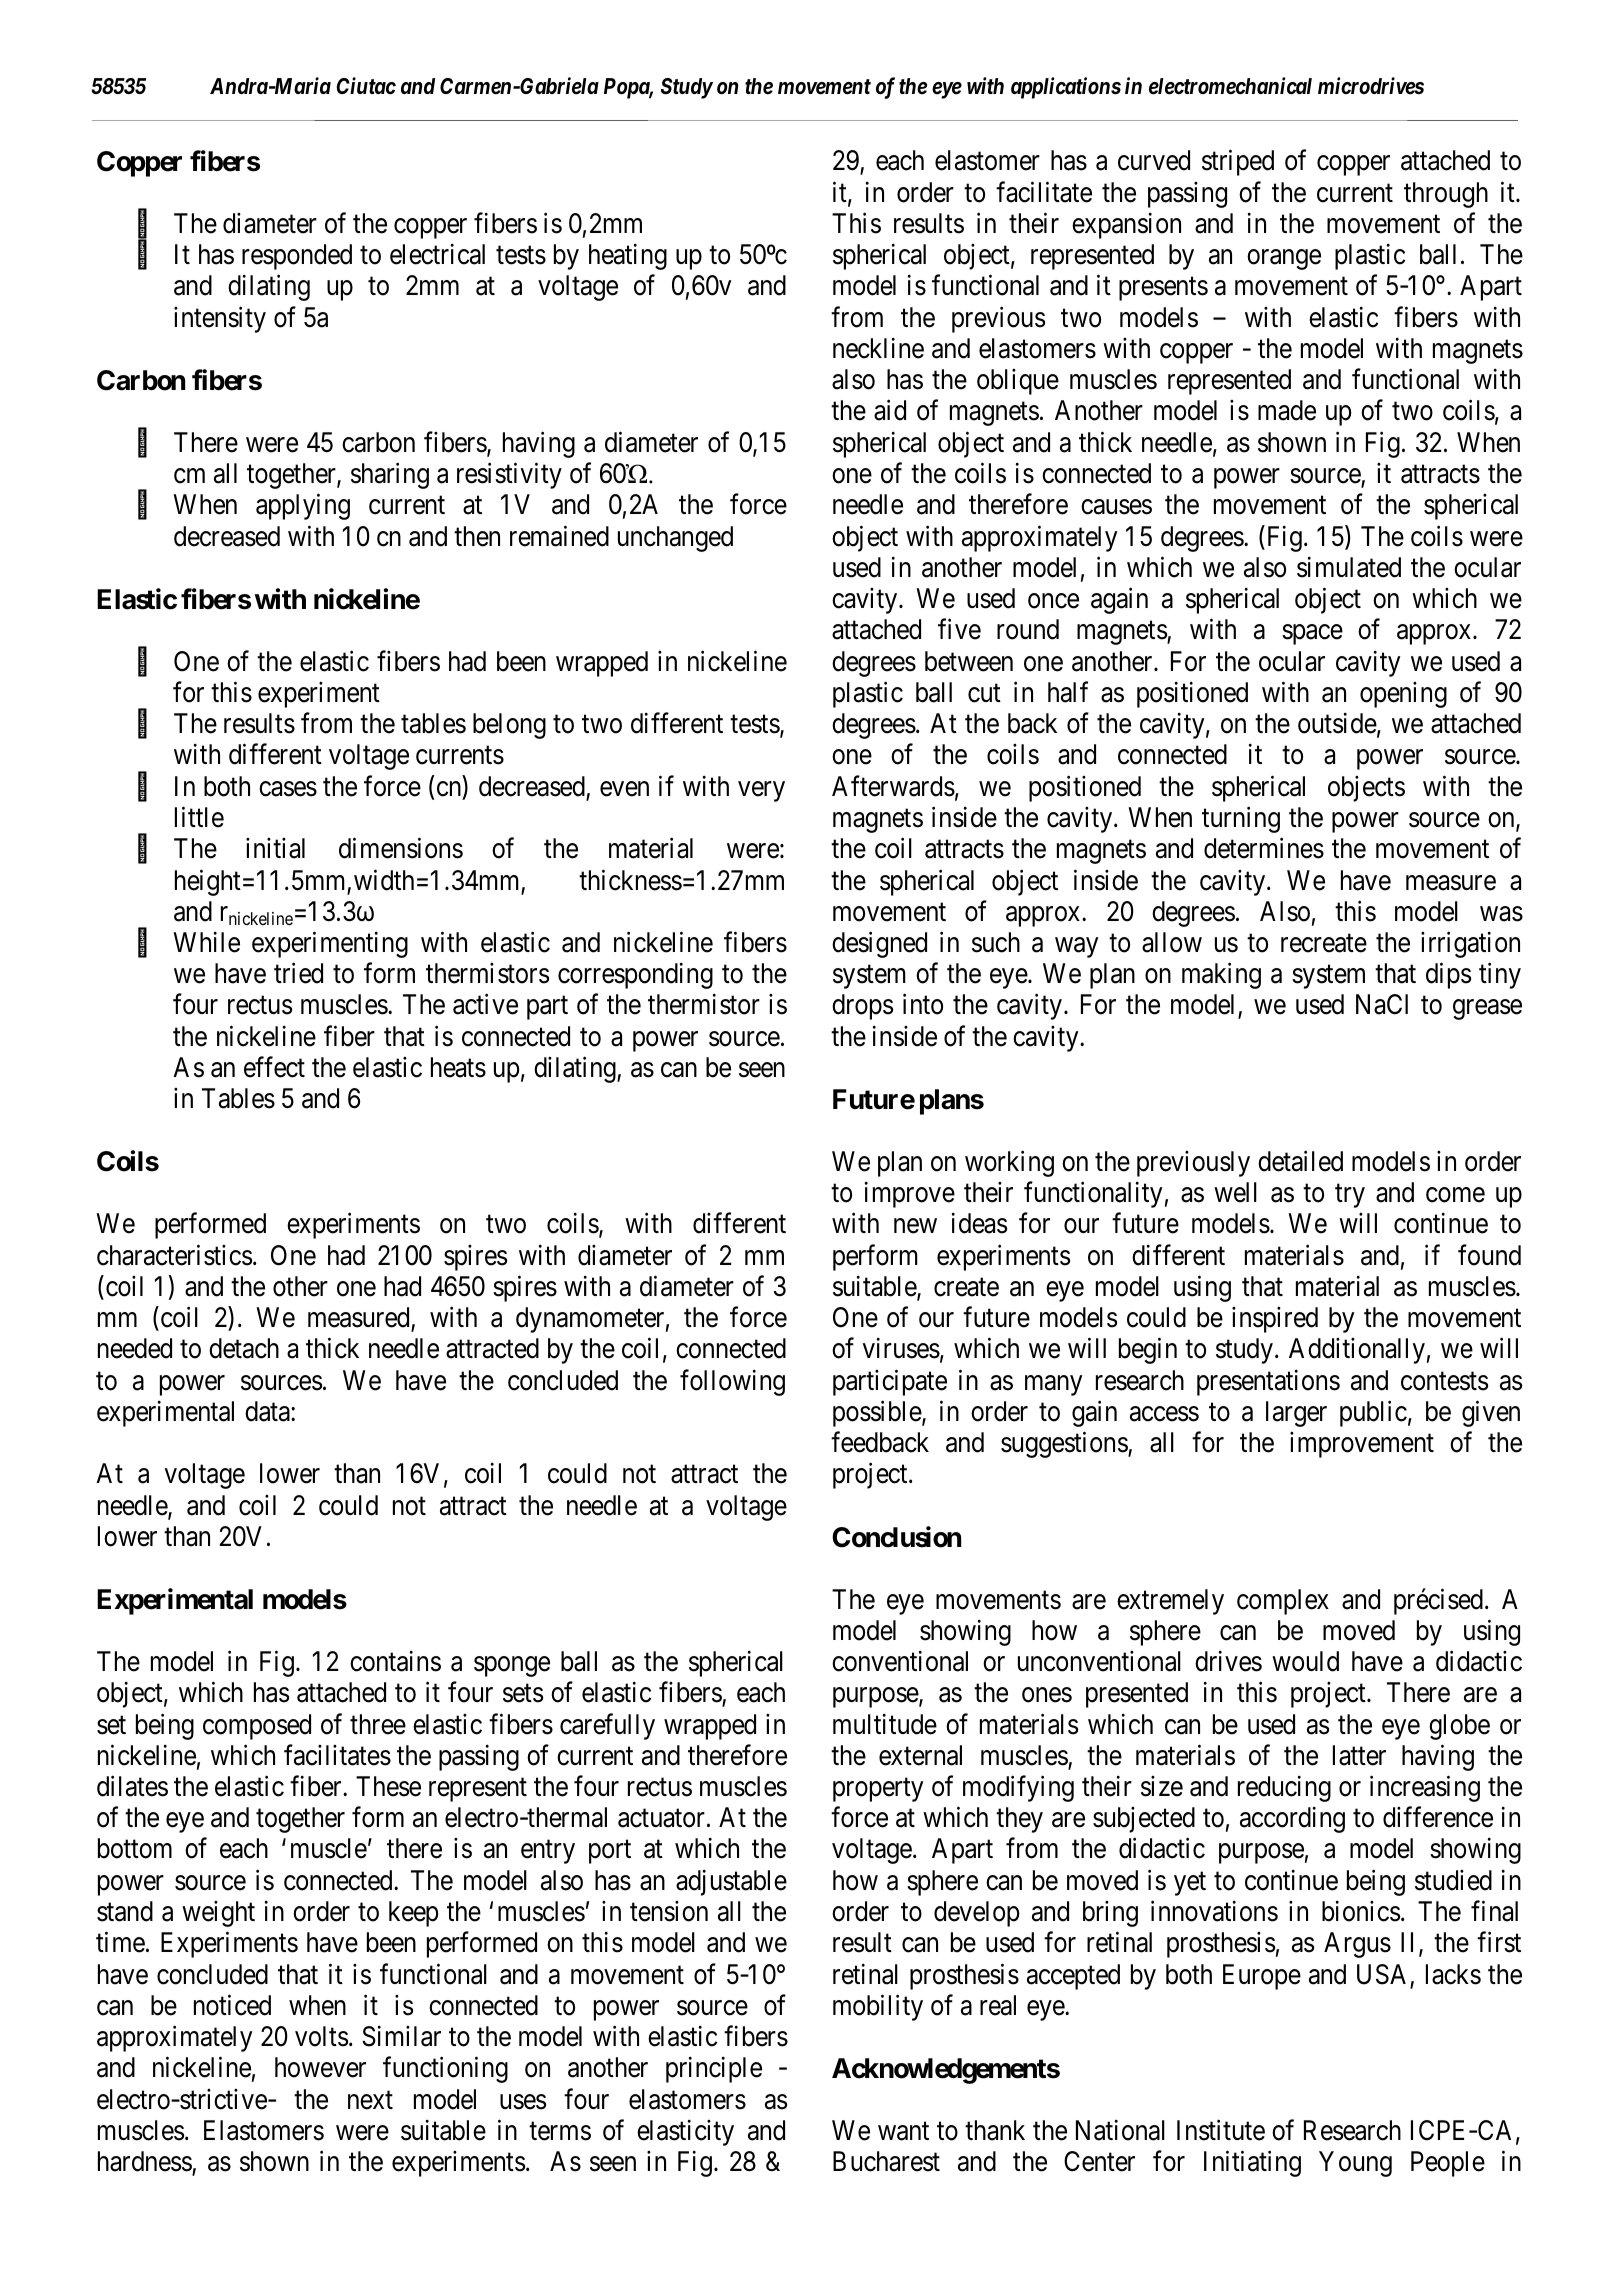  I want to click on responded, so click(297, 257).
